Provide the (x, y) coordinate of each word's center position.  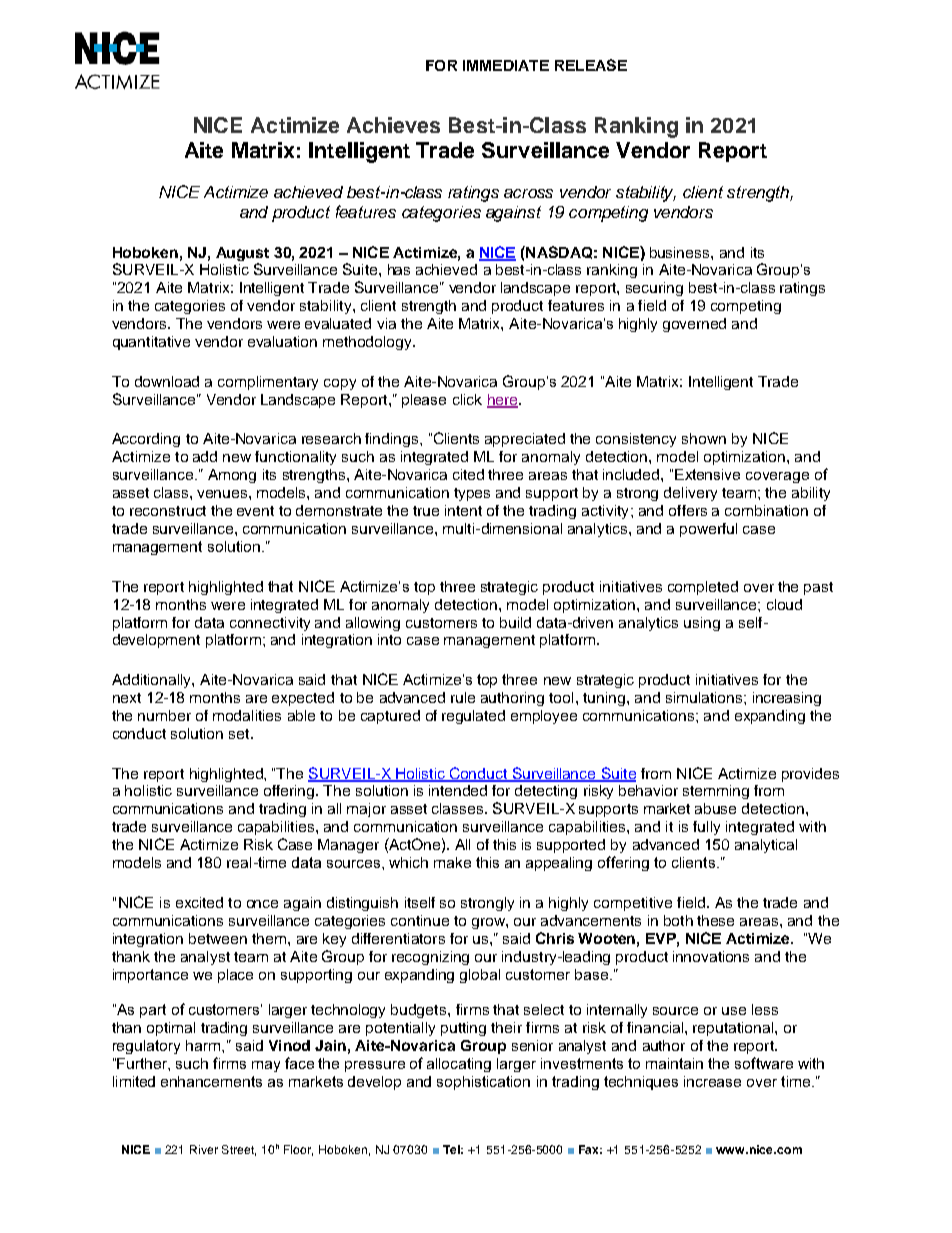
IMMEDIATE (506, 65)
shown (704, 438)
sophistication (483, 1083)
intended (458, 790)
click (467, 399)
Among (232, 476)
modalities (247, 715)
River (204, 1149)
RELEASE (591, 65)
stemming (716, 792)
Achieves (393, 125)
